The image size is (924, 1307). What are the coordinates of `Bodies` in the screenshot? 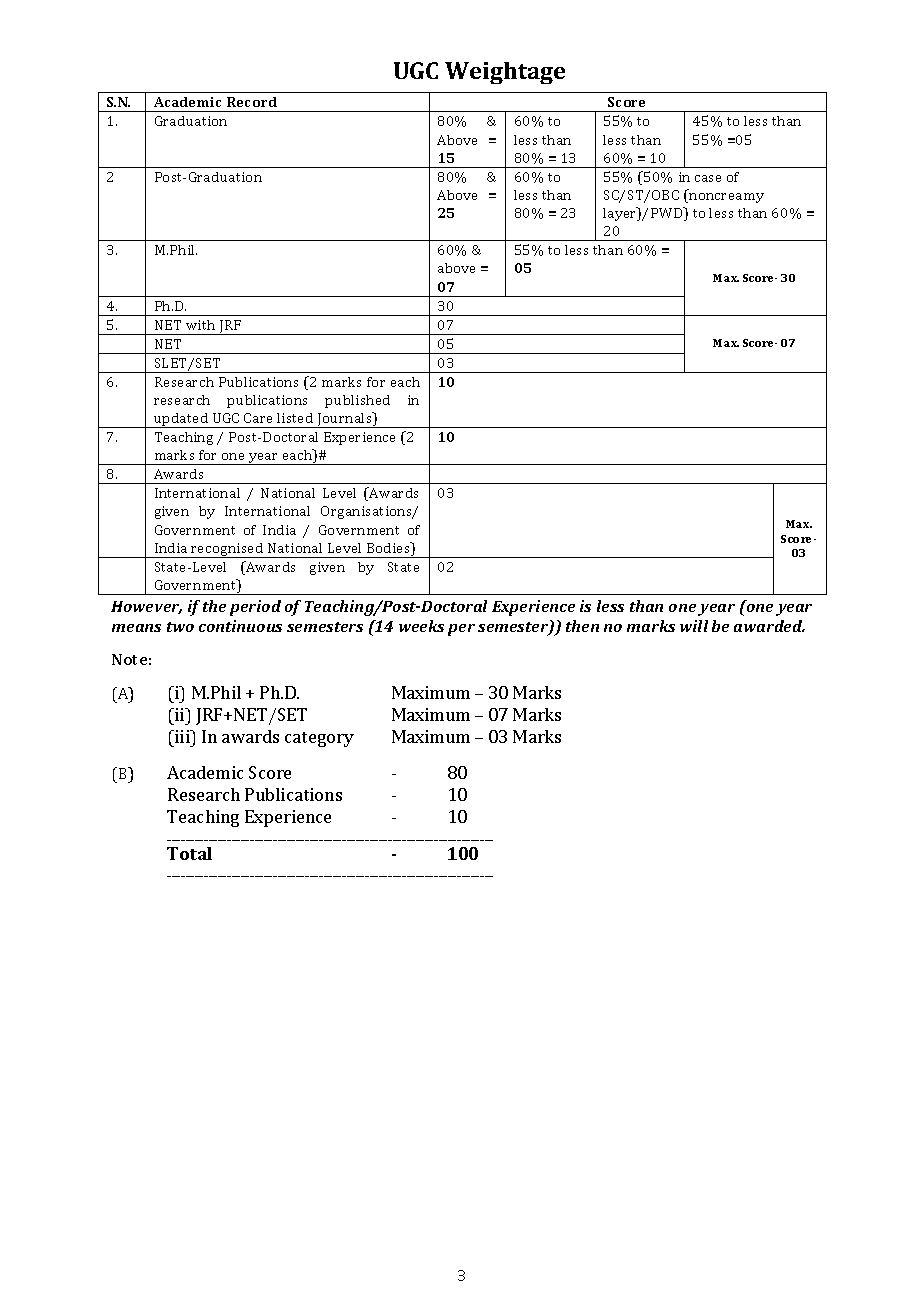 It's located at (390, 549).
